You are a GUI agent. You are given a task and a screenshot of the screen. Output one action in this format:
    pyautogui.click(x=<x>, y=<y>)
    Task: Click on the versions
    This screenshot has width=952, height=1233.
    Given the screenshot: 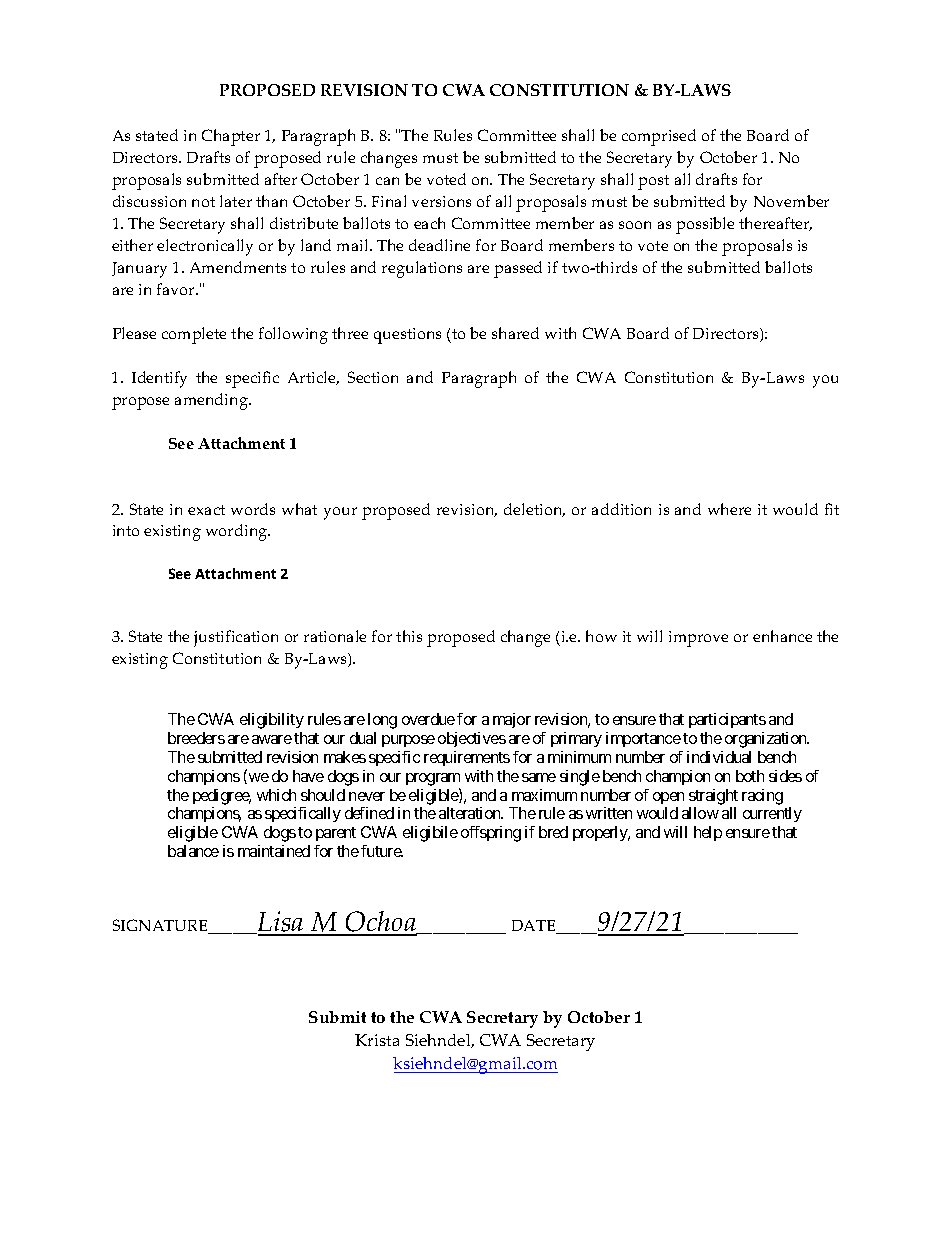 What is the action you would take?
    pyautogui.click(x=441, y=201)
